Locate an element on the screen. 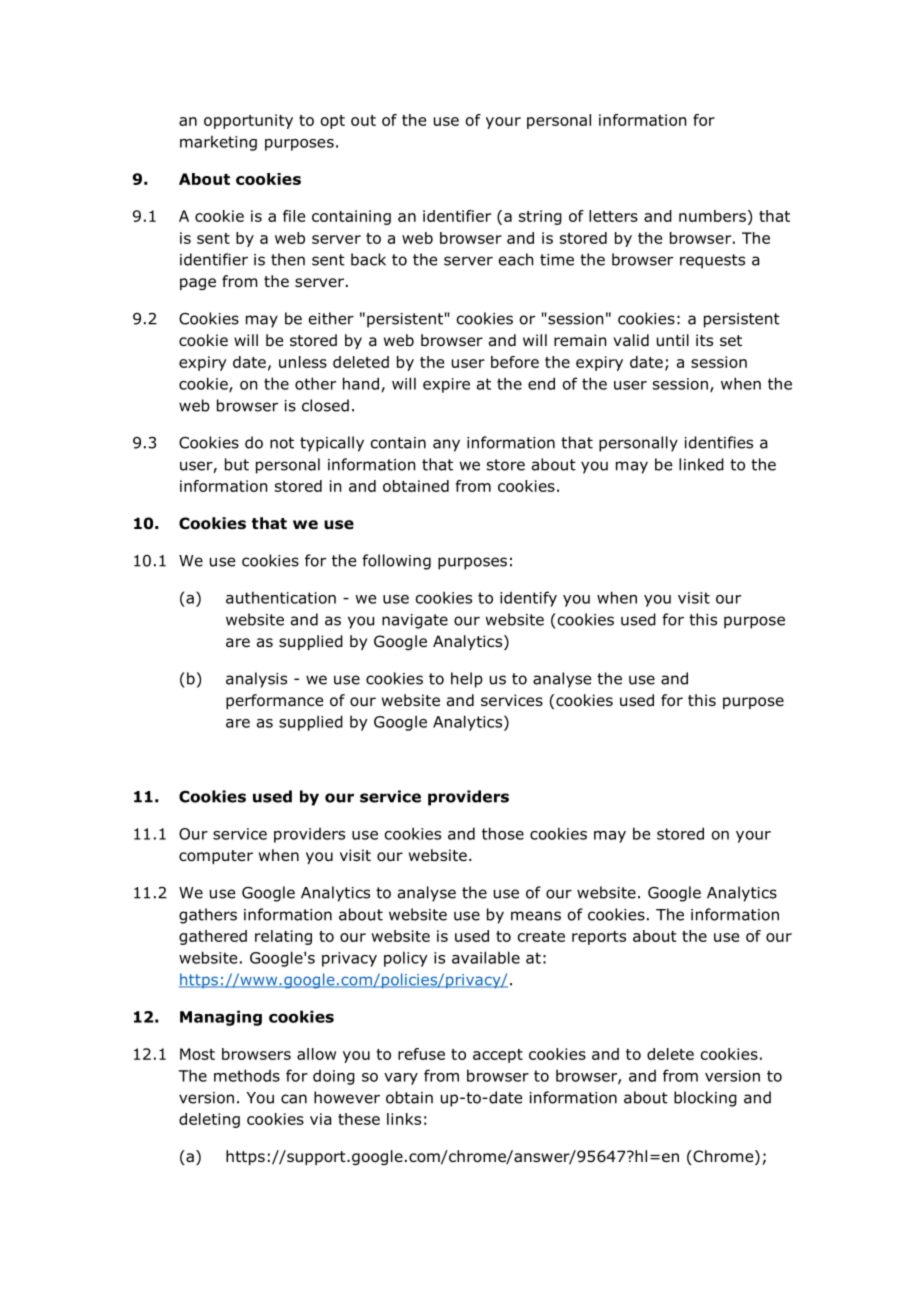 The height and width of the screenshot is (1308, 924). numbers is located at coordinates (712, 216).
